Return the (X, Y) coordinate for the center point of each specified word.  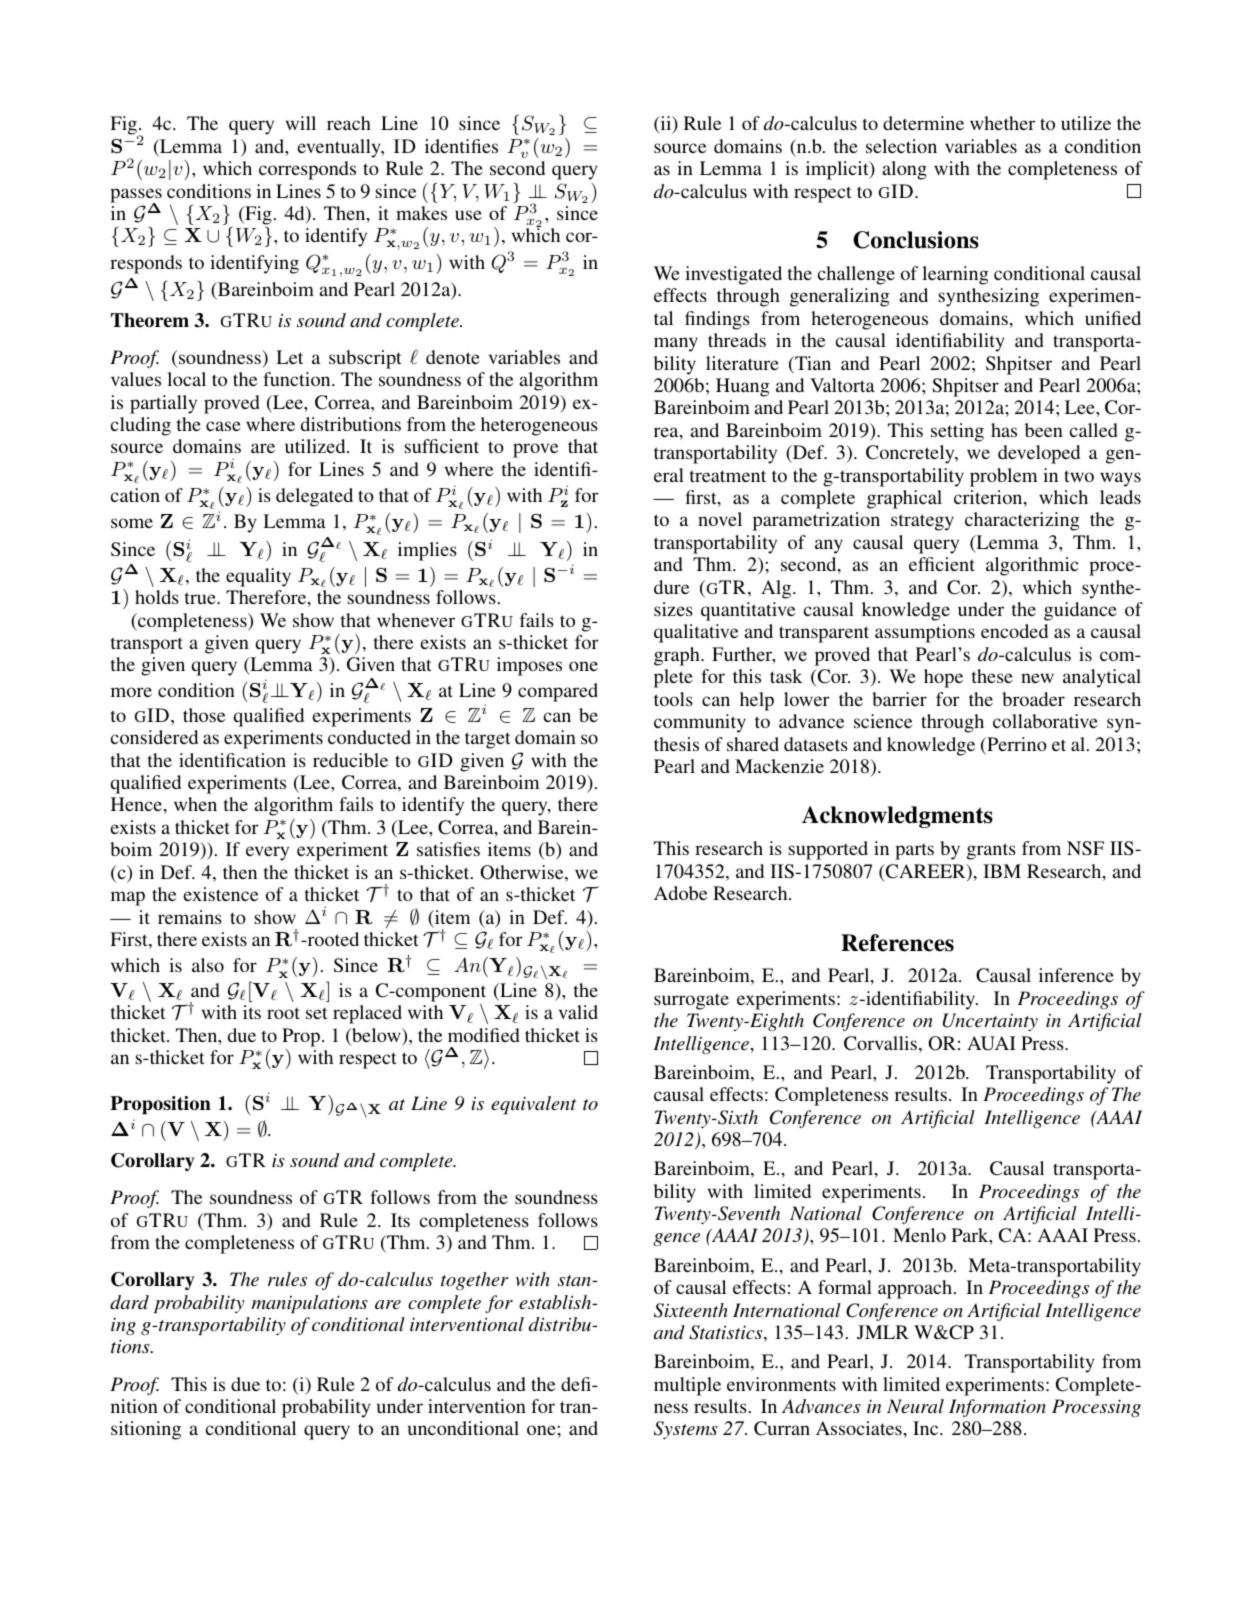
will (301, 123)
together (475, 1281)
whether (1002, 123)
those (204, 715)
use (468, 215)
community (700, 723)
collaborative (1045, 721)
